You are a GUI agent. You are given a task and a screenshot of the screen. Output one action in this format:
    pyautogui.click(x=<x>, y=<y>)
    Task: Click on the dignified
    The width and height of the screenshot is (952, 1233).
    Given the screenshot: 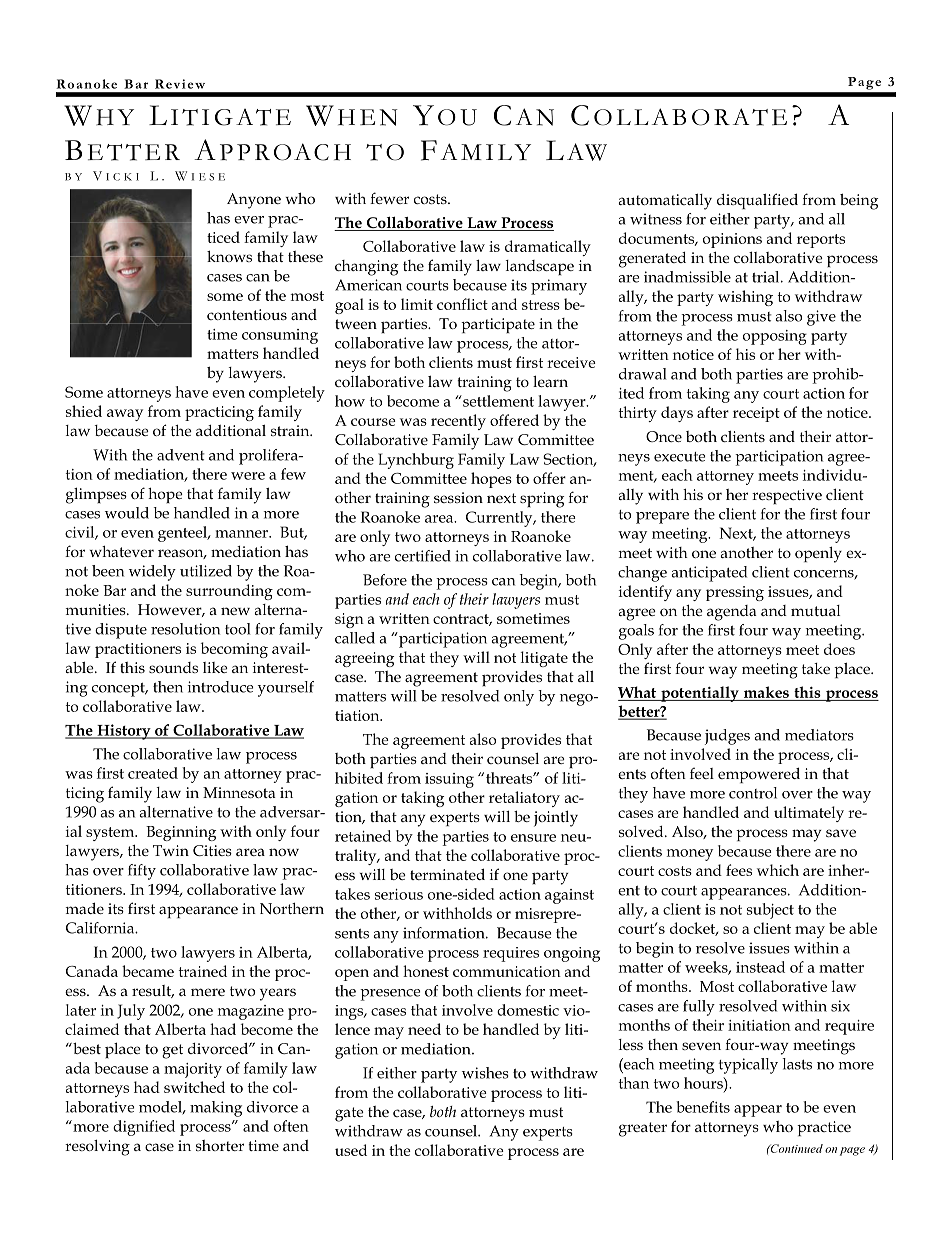 What is the action you would take?
    pyautogui.click(x=144, y=1128)
